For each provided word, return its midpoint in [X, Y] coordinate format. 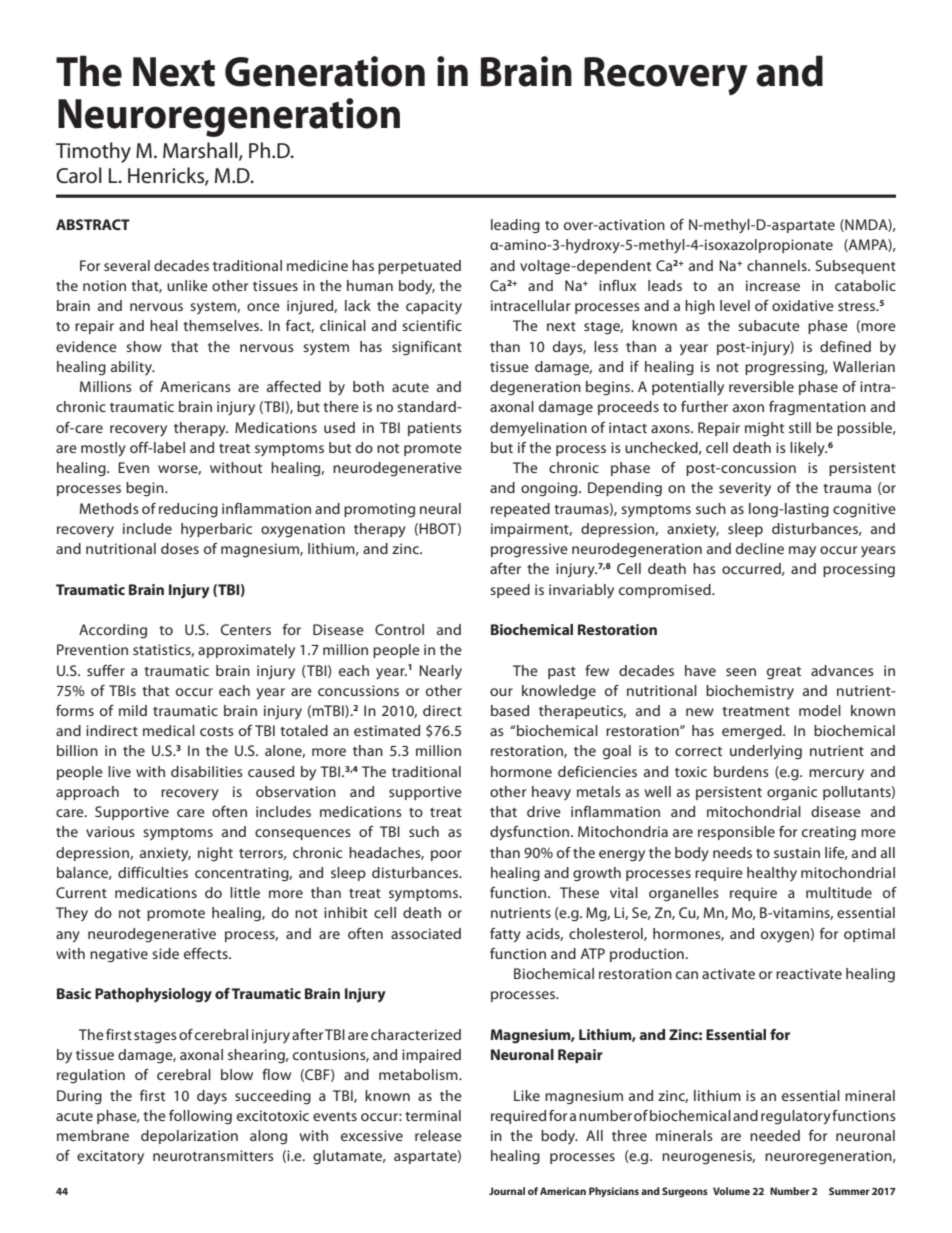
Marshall [201, 151]
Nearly [440, 672]
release [438, 1135]
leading [515, 226]
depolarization [189, 1137]
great [784, 673]
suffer [106, 670]
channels [778, 265]
